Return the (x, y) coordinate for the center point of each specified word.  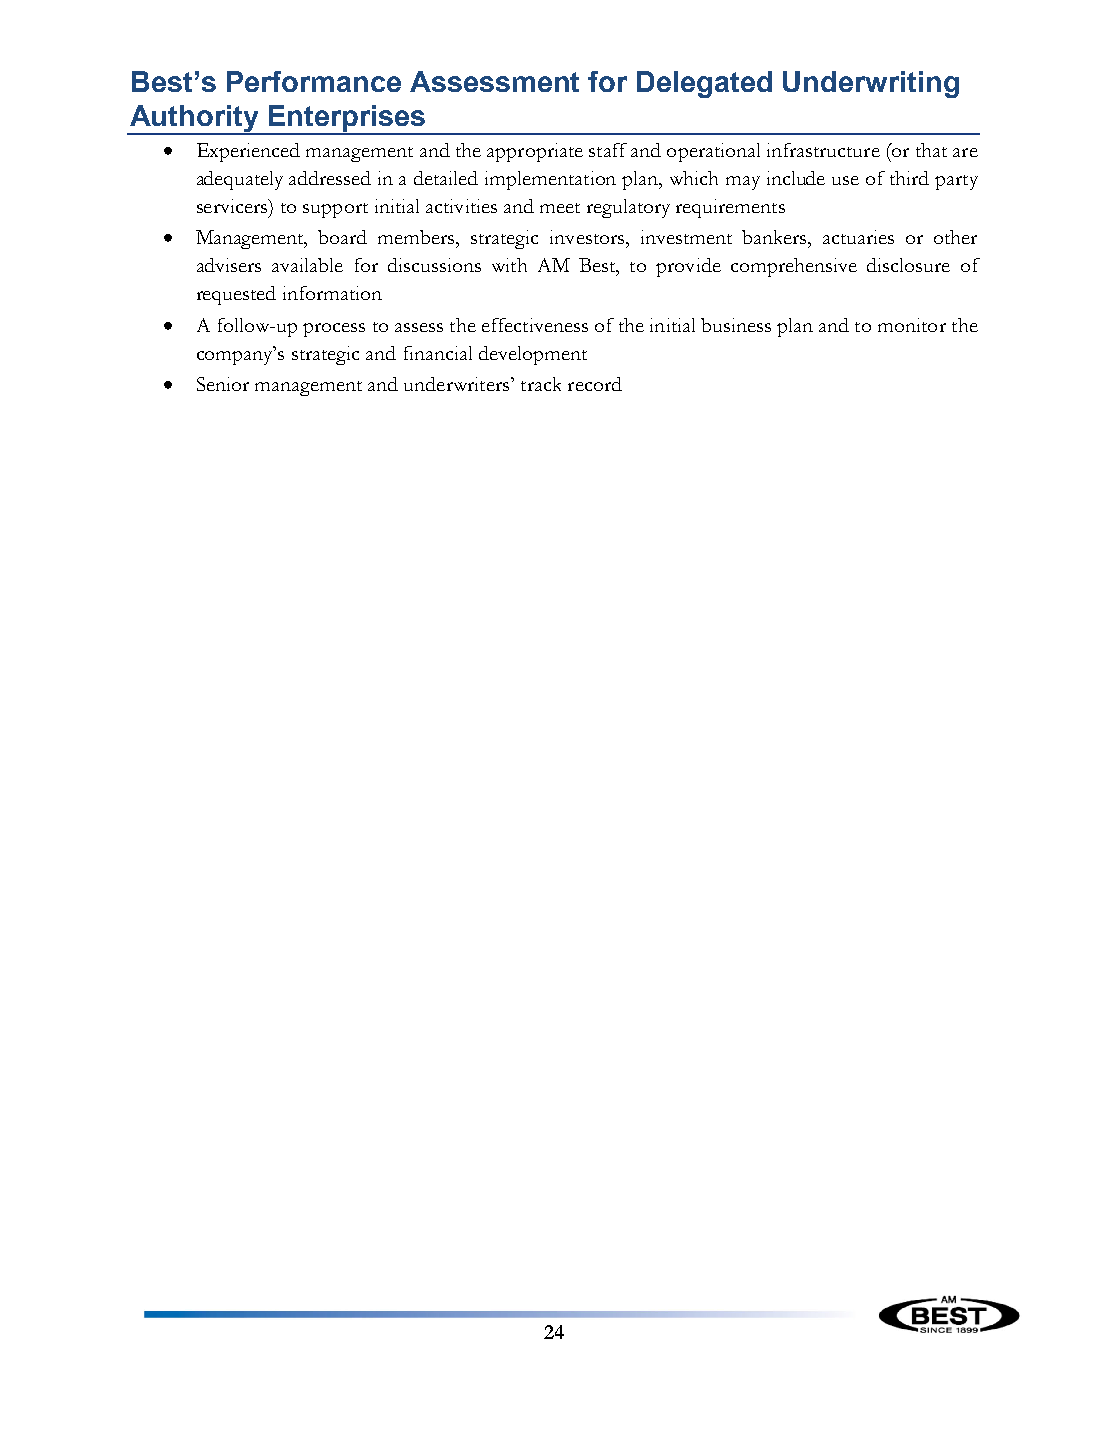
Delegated (704, 84)
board (342, 237)
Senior (223, 384)
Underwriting (871, 84)
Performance (314, 81)
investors (588, 237)
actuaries (858, 237)
